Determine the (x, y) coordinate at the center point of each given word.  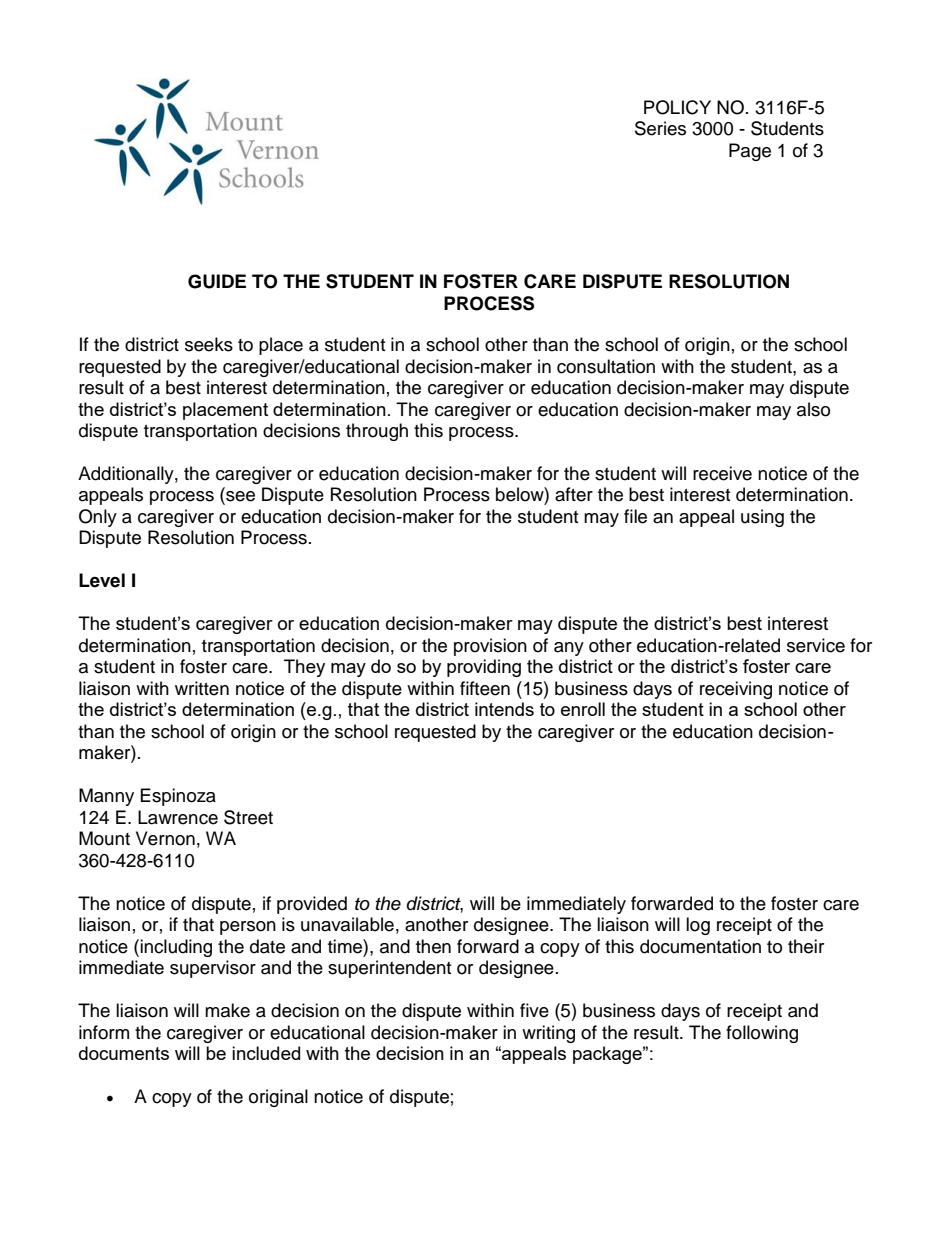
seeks (209, 344)
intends (504, 709)
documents (124, 1053)
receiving (736, 690)
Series (660, 128)
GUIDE (217, 281)
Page (750, 152)
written (202, 688)
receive (722, 473)
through (377, 432)
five (534, 1010)
